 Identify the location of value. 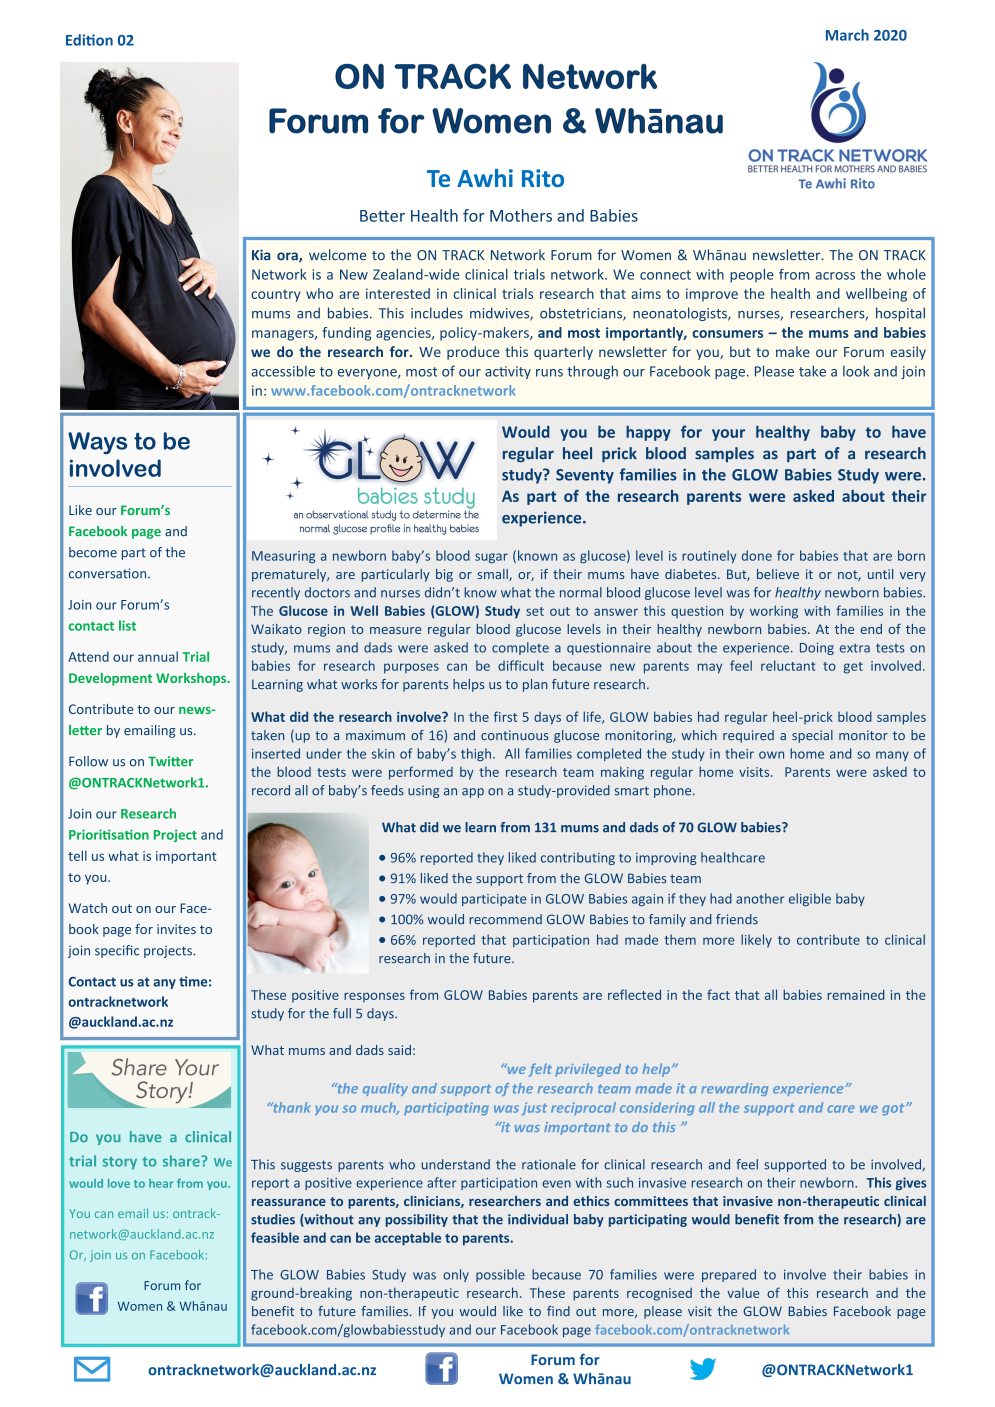
(743, 1293).
